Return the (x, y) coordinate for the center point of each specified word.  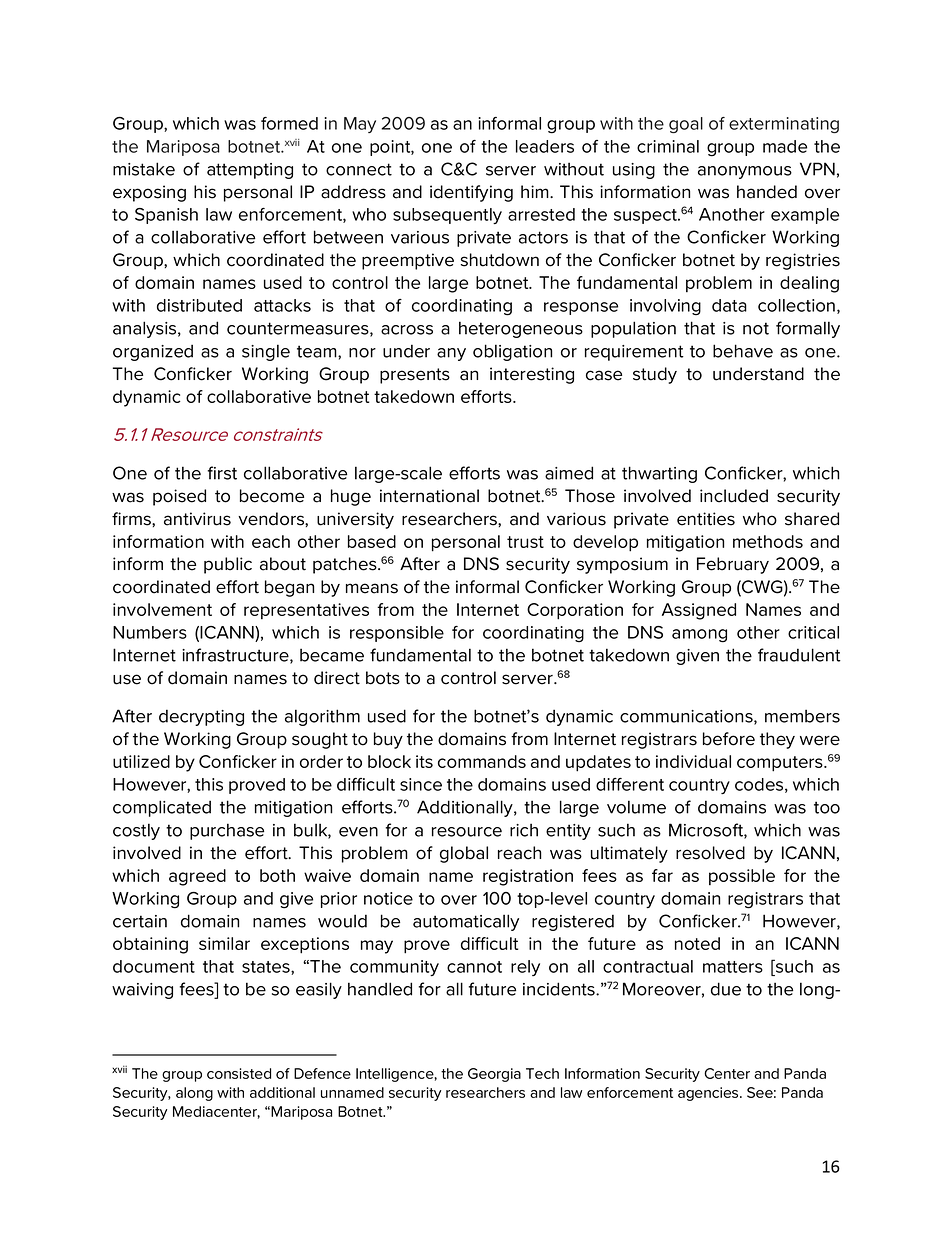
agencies (709, 1094)
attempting (250, 171)
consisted (239, 1073)
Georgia (494, 1075)
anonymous (745, 172)
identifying (471, 193)
